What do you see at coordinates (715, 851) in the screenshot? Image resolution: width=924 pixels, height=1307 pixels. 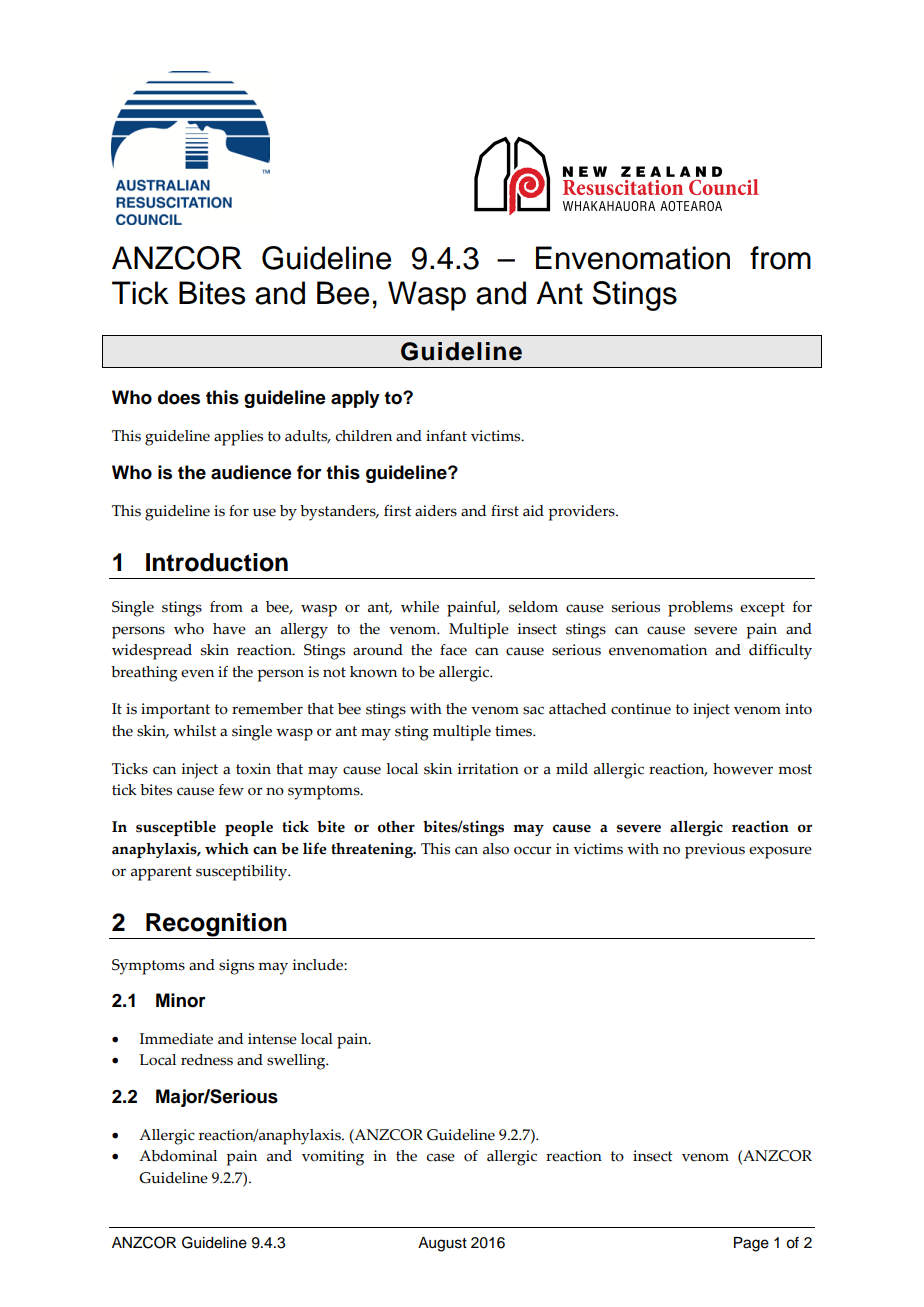 I see `previous` at bounding box center [715, 851].
